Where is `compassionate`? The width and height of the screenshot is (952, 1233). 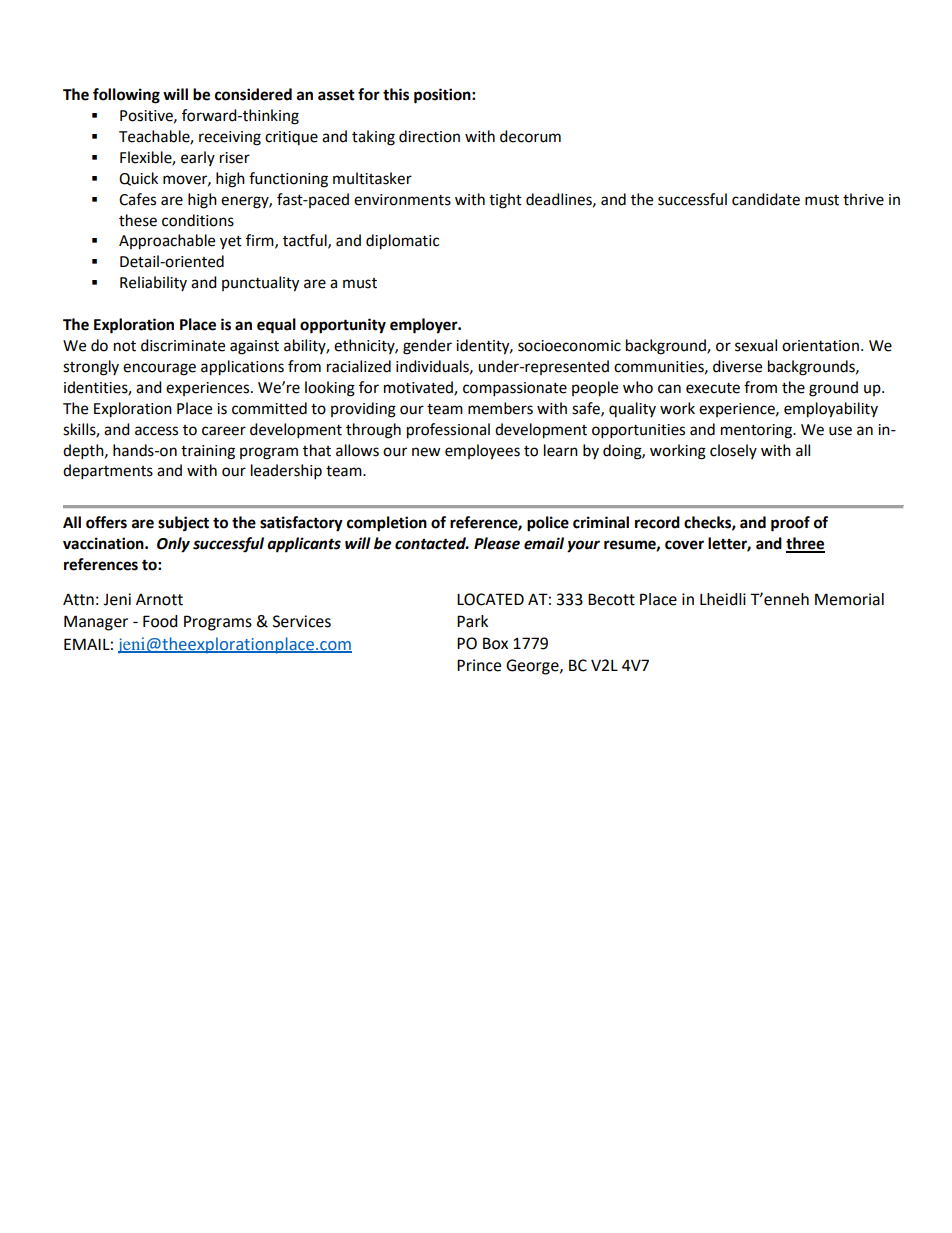
compassionate is located at coordinates (515, 389).
